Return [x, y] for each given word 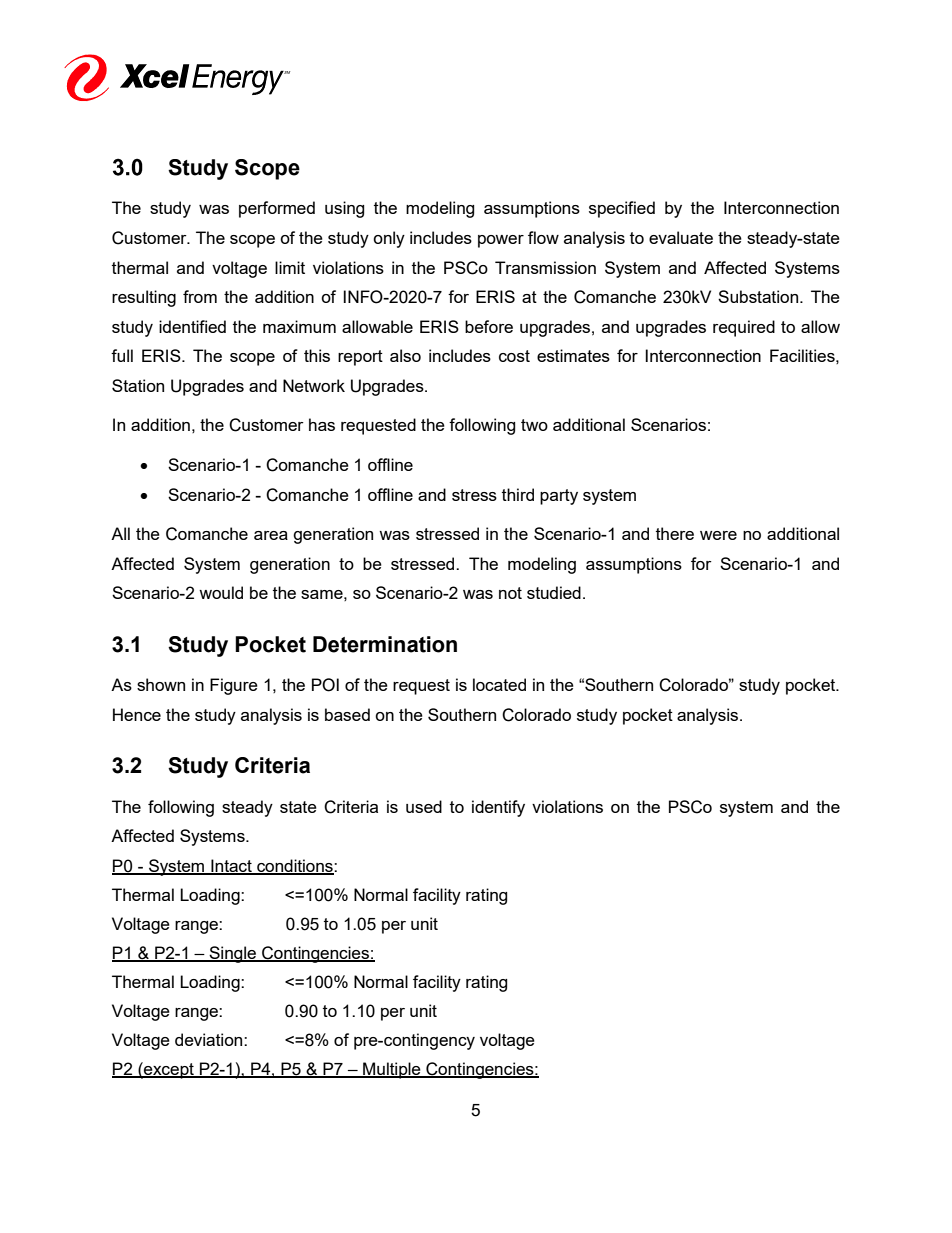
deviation [210, 1039]
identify [498, 808]
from [200, 296]
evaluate [681, 237]
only [389, 239]
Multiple [392, 1070]
